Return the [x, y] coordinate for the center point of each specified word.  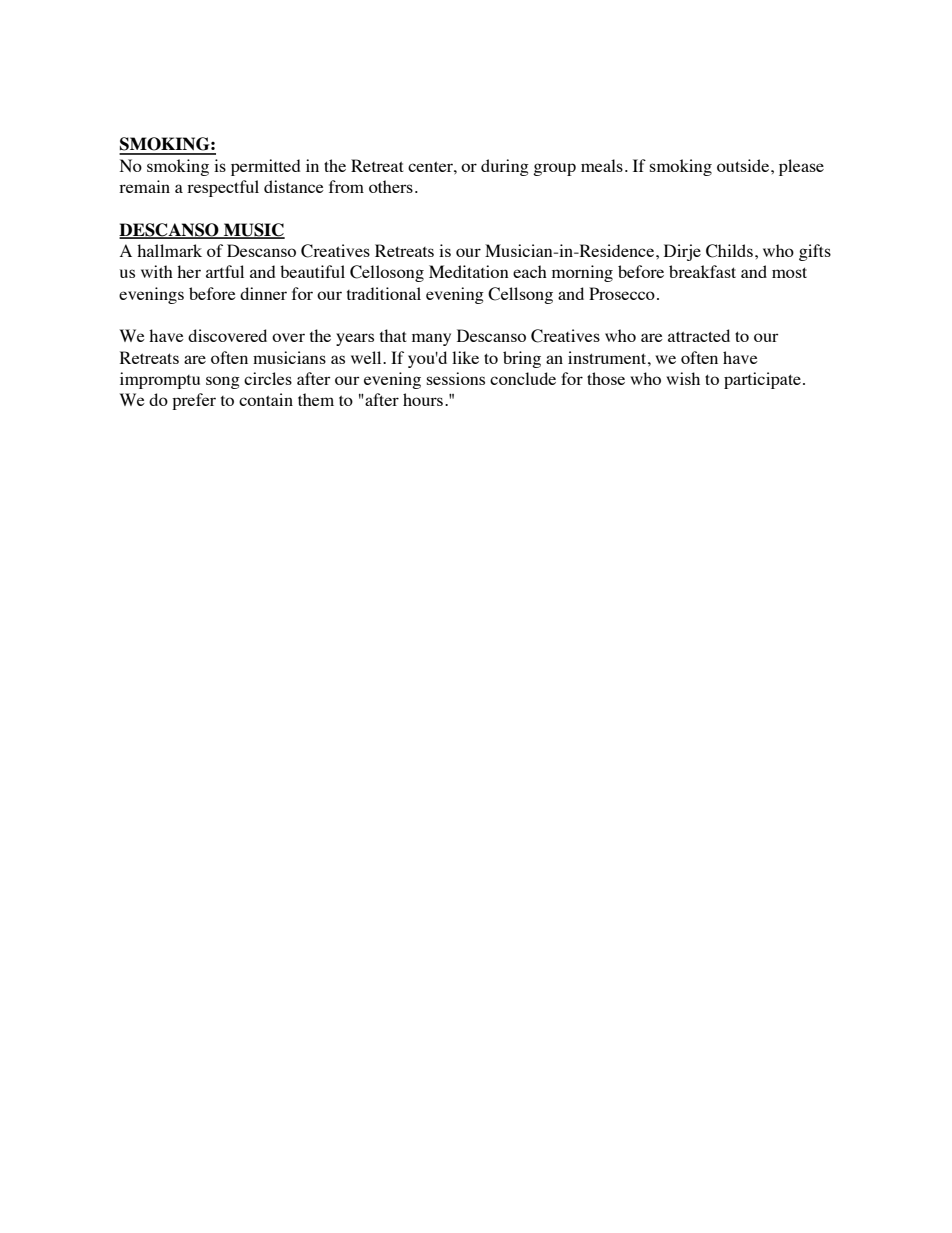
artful [225, 271]
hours [423, 399]
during [505, 167]
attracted [699, 335]
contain [266, 399]
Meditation [469, 271]
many [431, 339]
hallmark [169, 250]
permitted [265, 167]
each [530, 271]
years [355, 339]
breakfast [702, 271]
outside [744, 165]
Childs [729, 251]
